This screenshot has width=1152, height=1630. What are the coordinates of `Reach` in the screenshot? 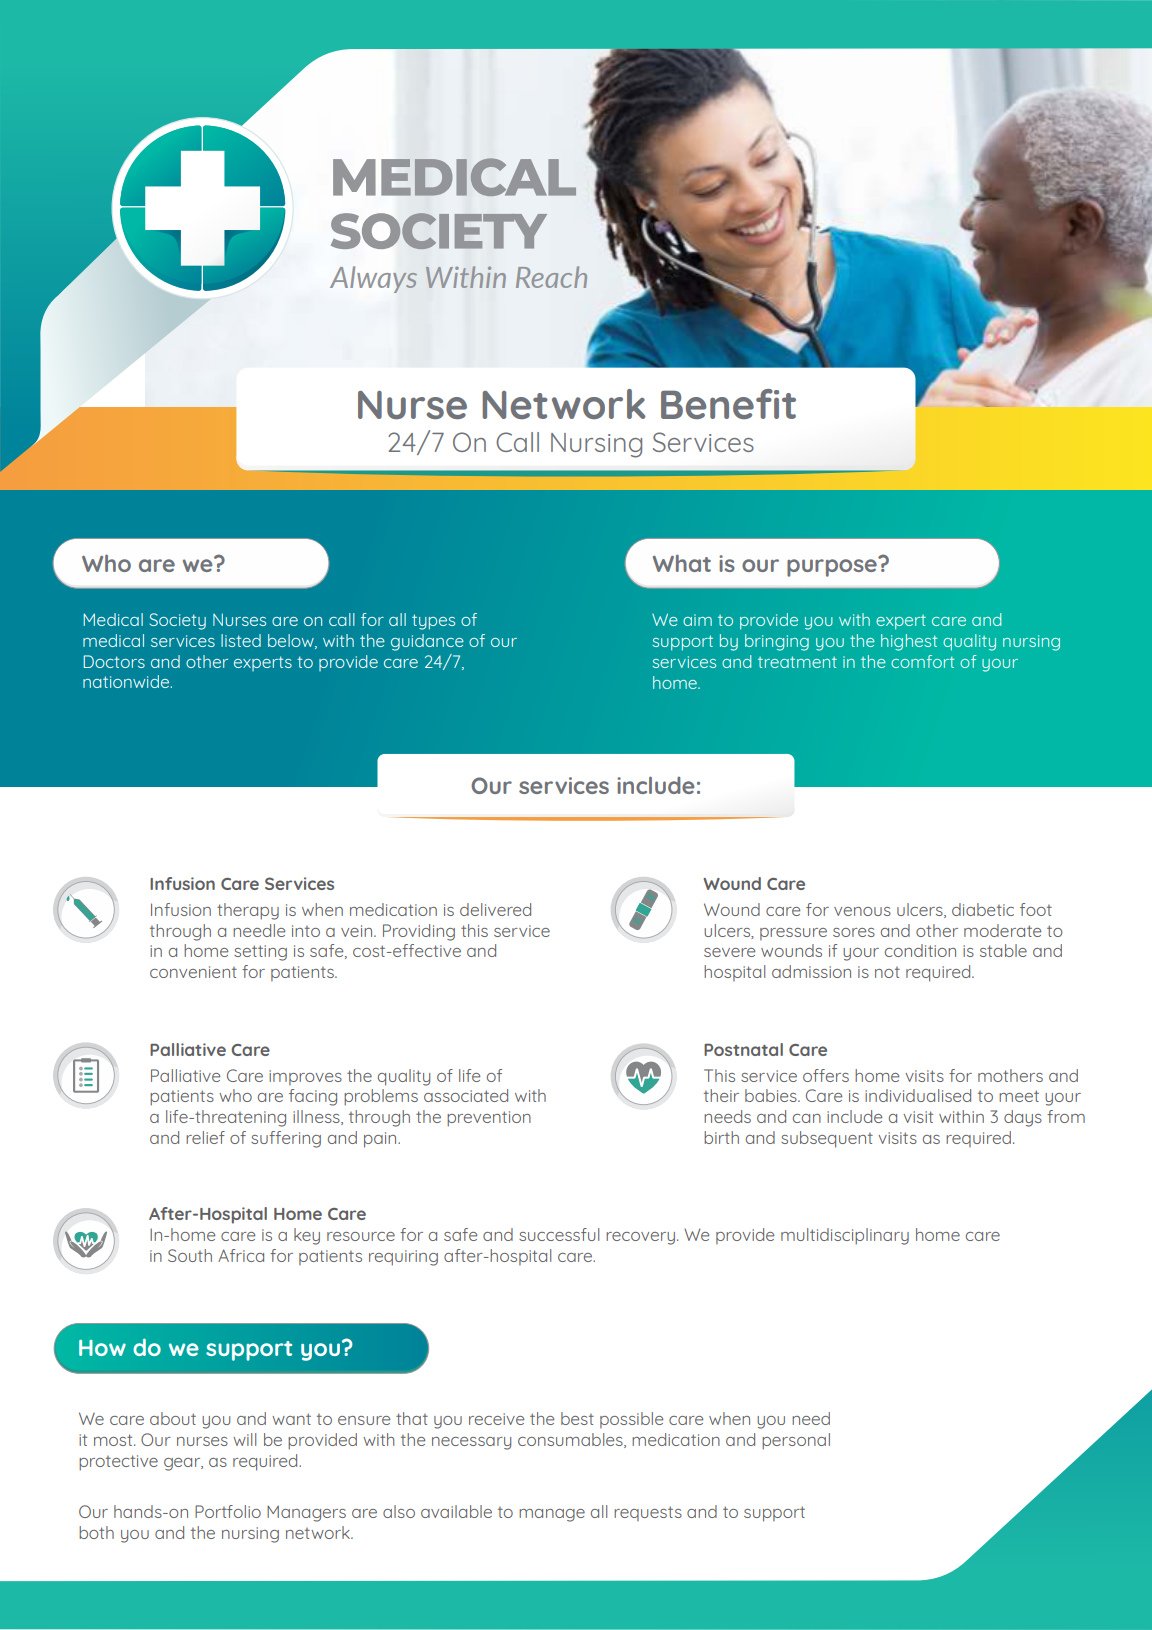 It's located at (551, 277).
